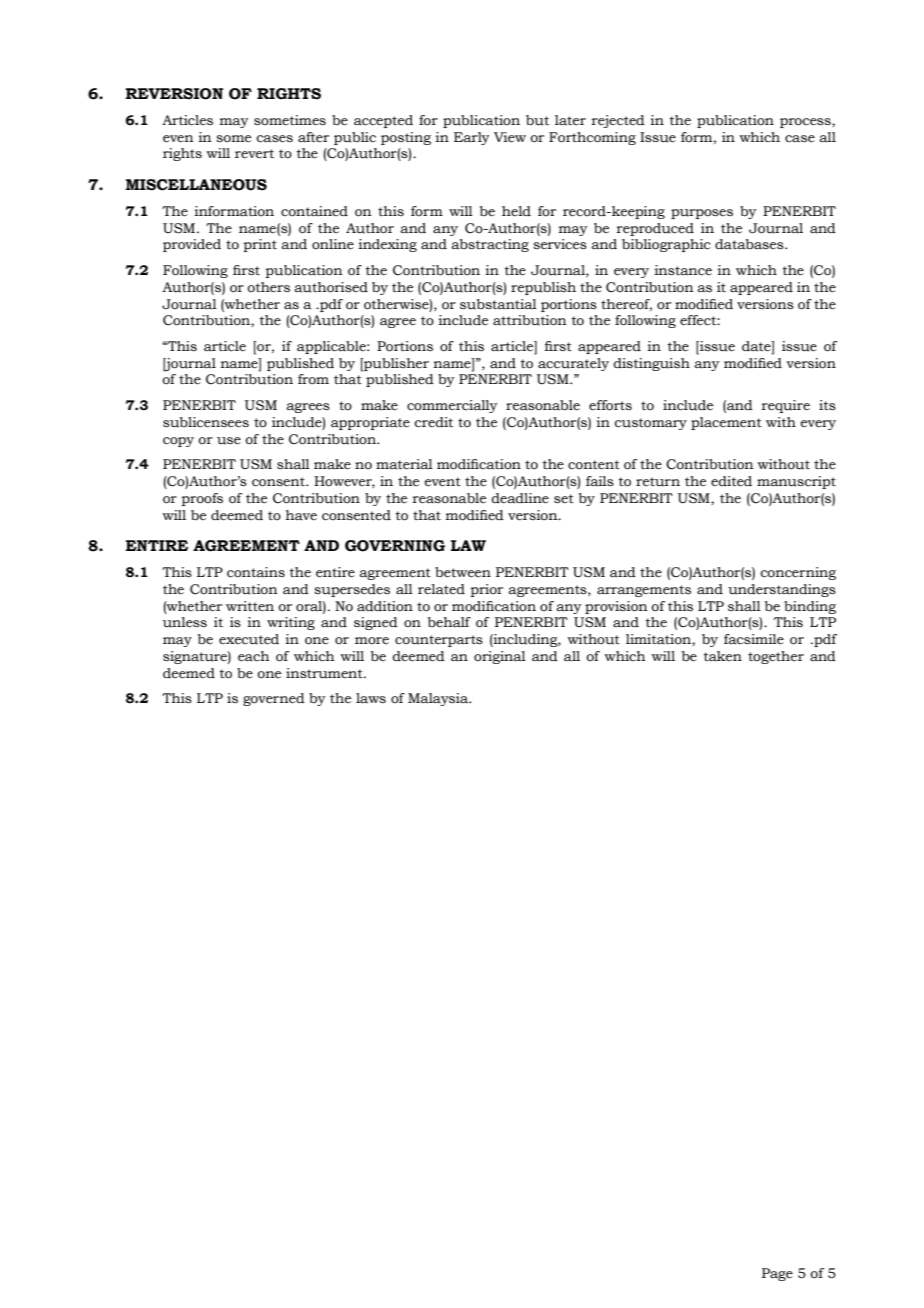 The width and height of the screenshot is (924, 1308). What do you see at coordinates (776, 657) in the screenshot?
I see `together` at bounding box center [776, 657].
